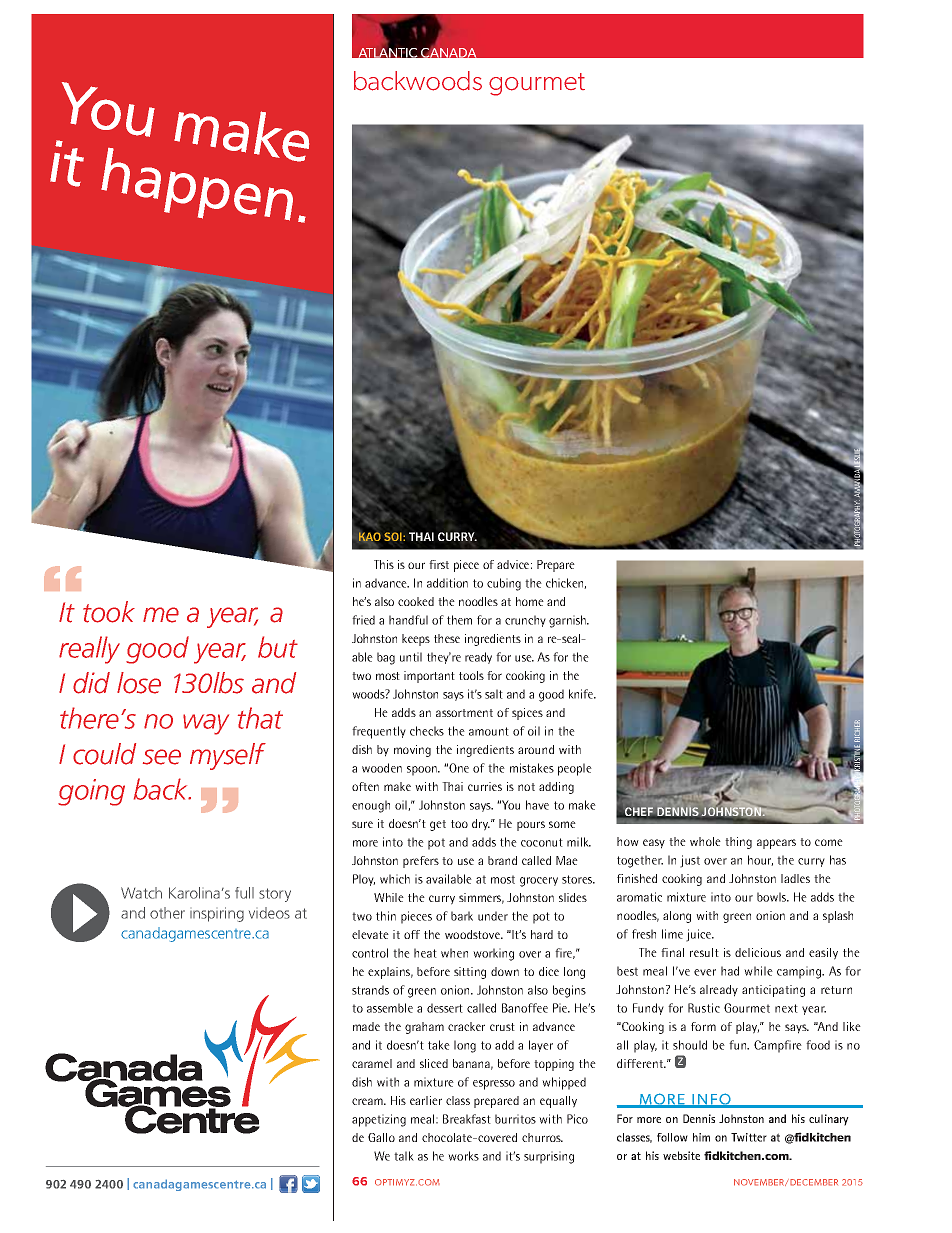 The height and width of the screenshot is (1233, 952). What do you see at coordinates (749, 1137) in the screenshot?
I see `Twitter` at bounding box center [749, 1137].
